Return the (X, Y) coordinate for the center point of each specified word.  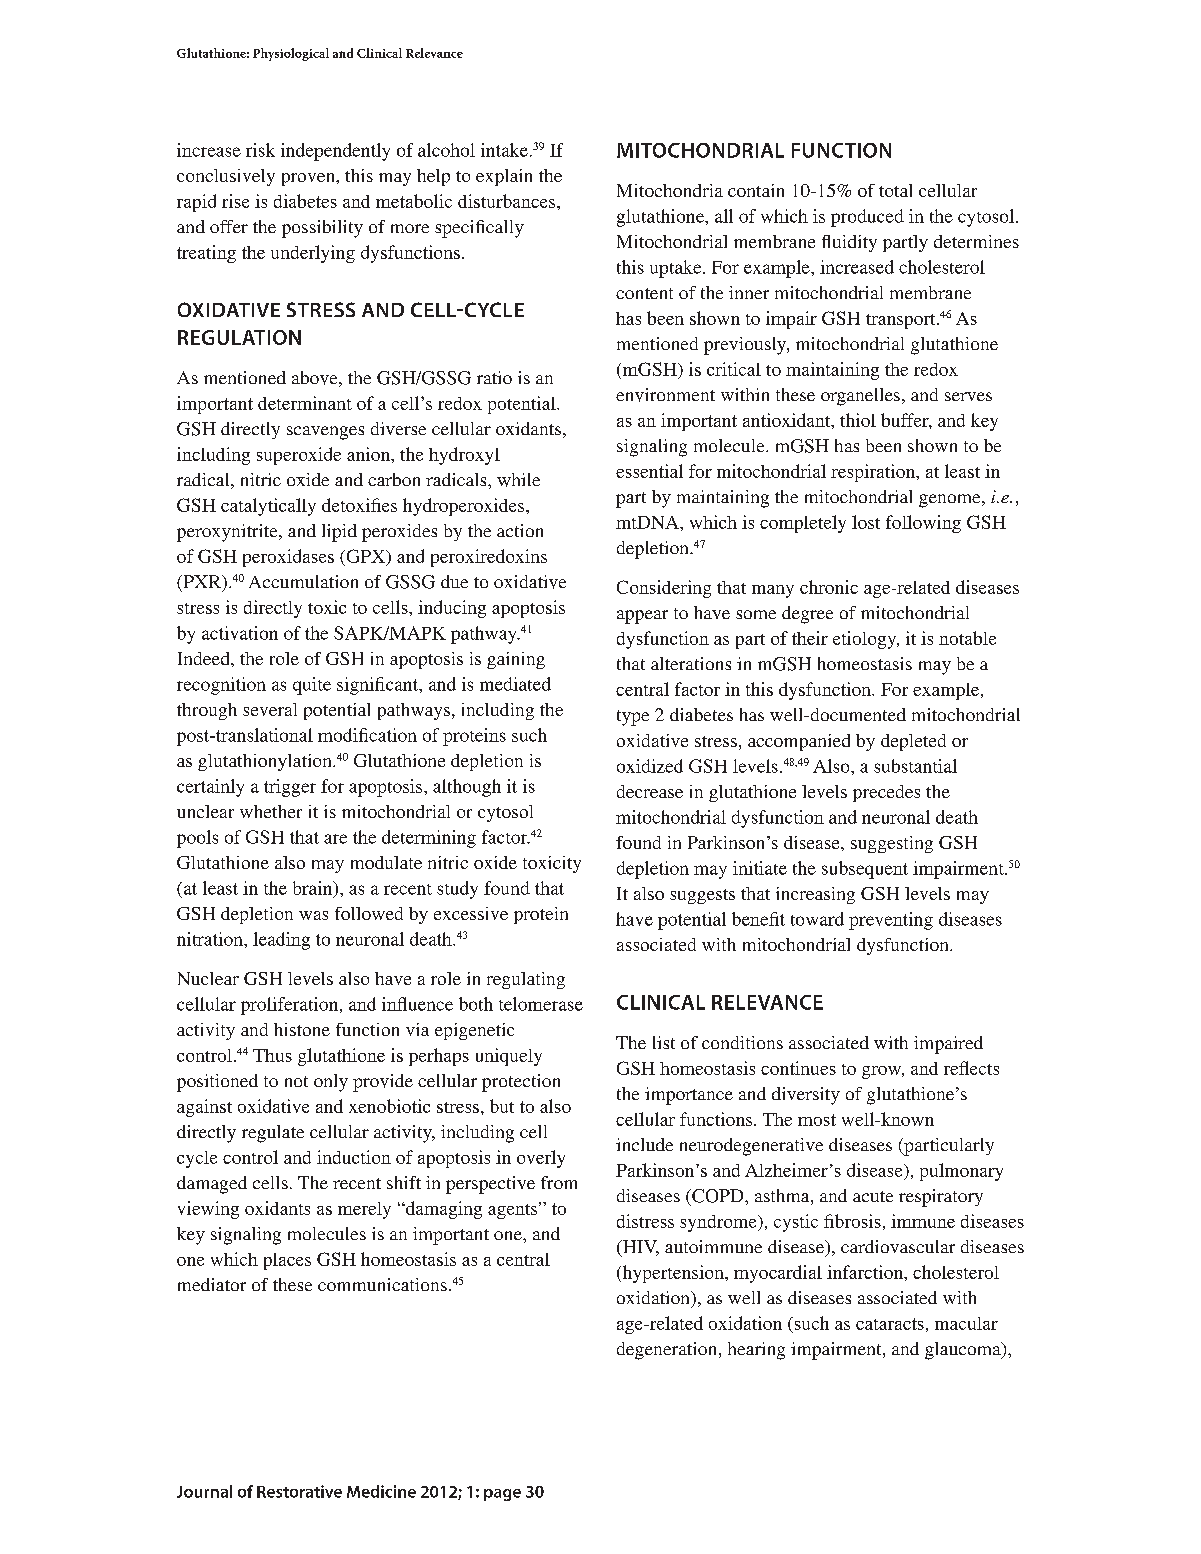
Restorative (299, 1491)
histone (302, 1029)
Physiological (291, 54)
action (520, 530)
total (895, 190)
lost (866, 522)
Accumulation (303, 581)
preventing (891, 921)
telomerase (541, 1004)
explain (504, 177)
